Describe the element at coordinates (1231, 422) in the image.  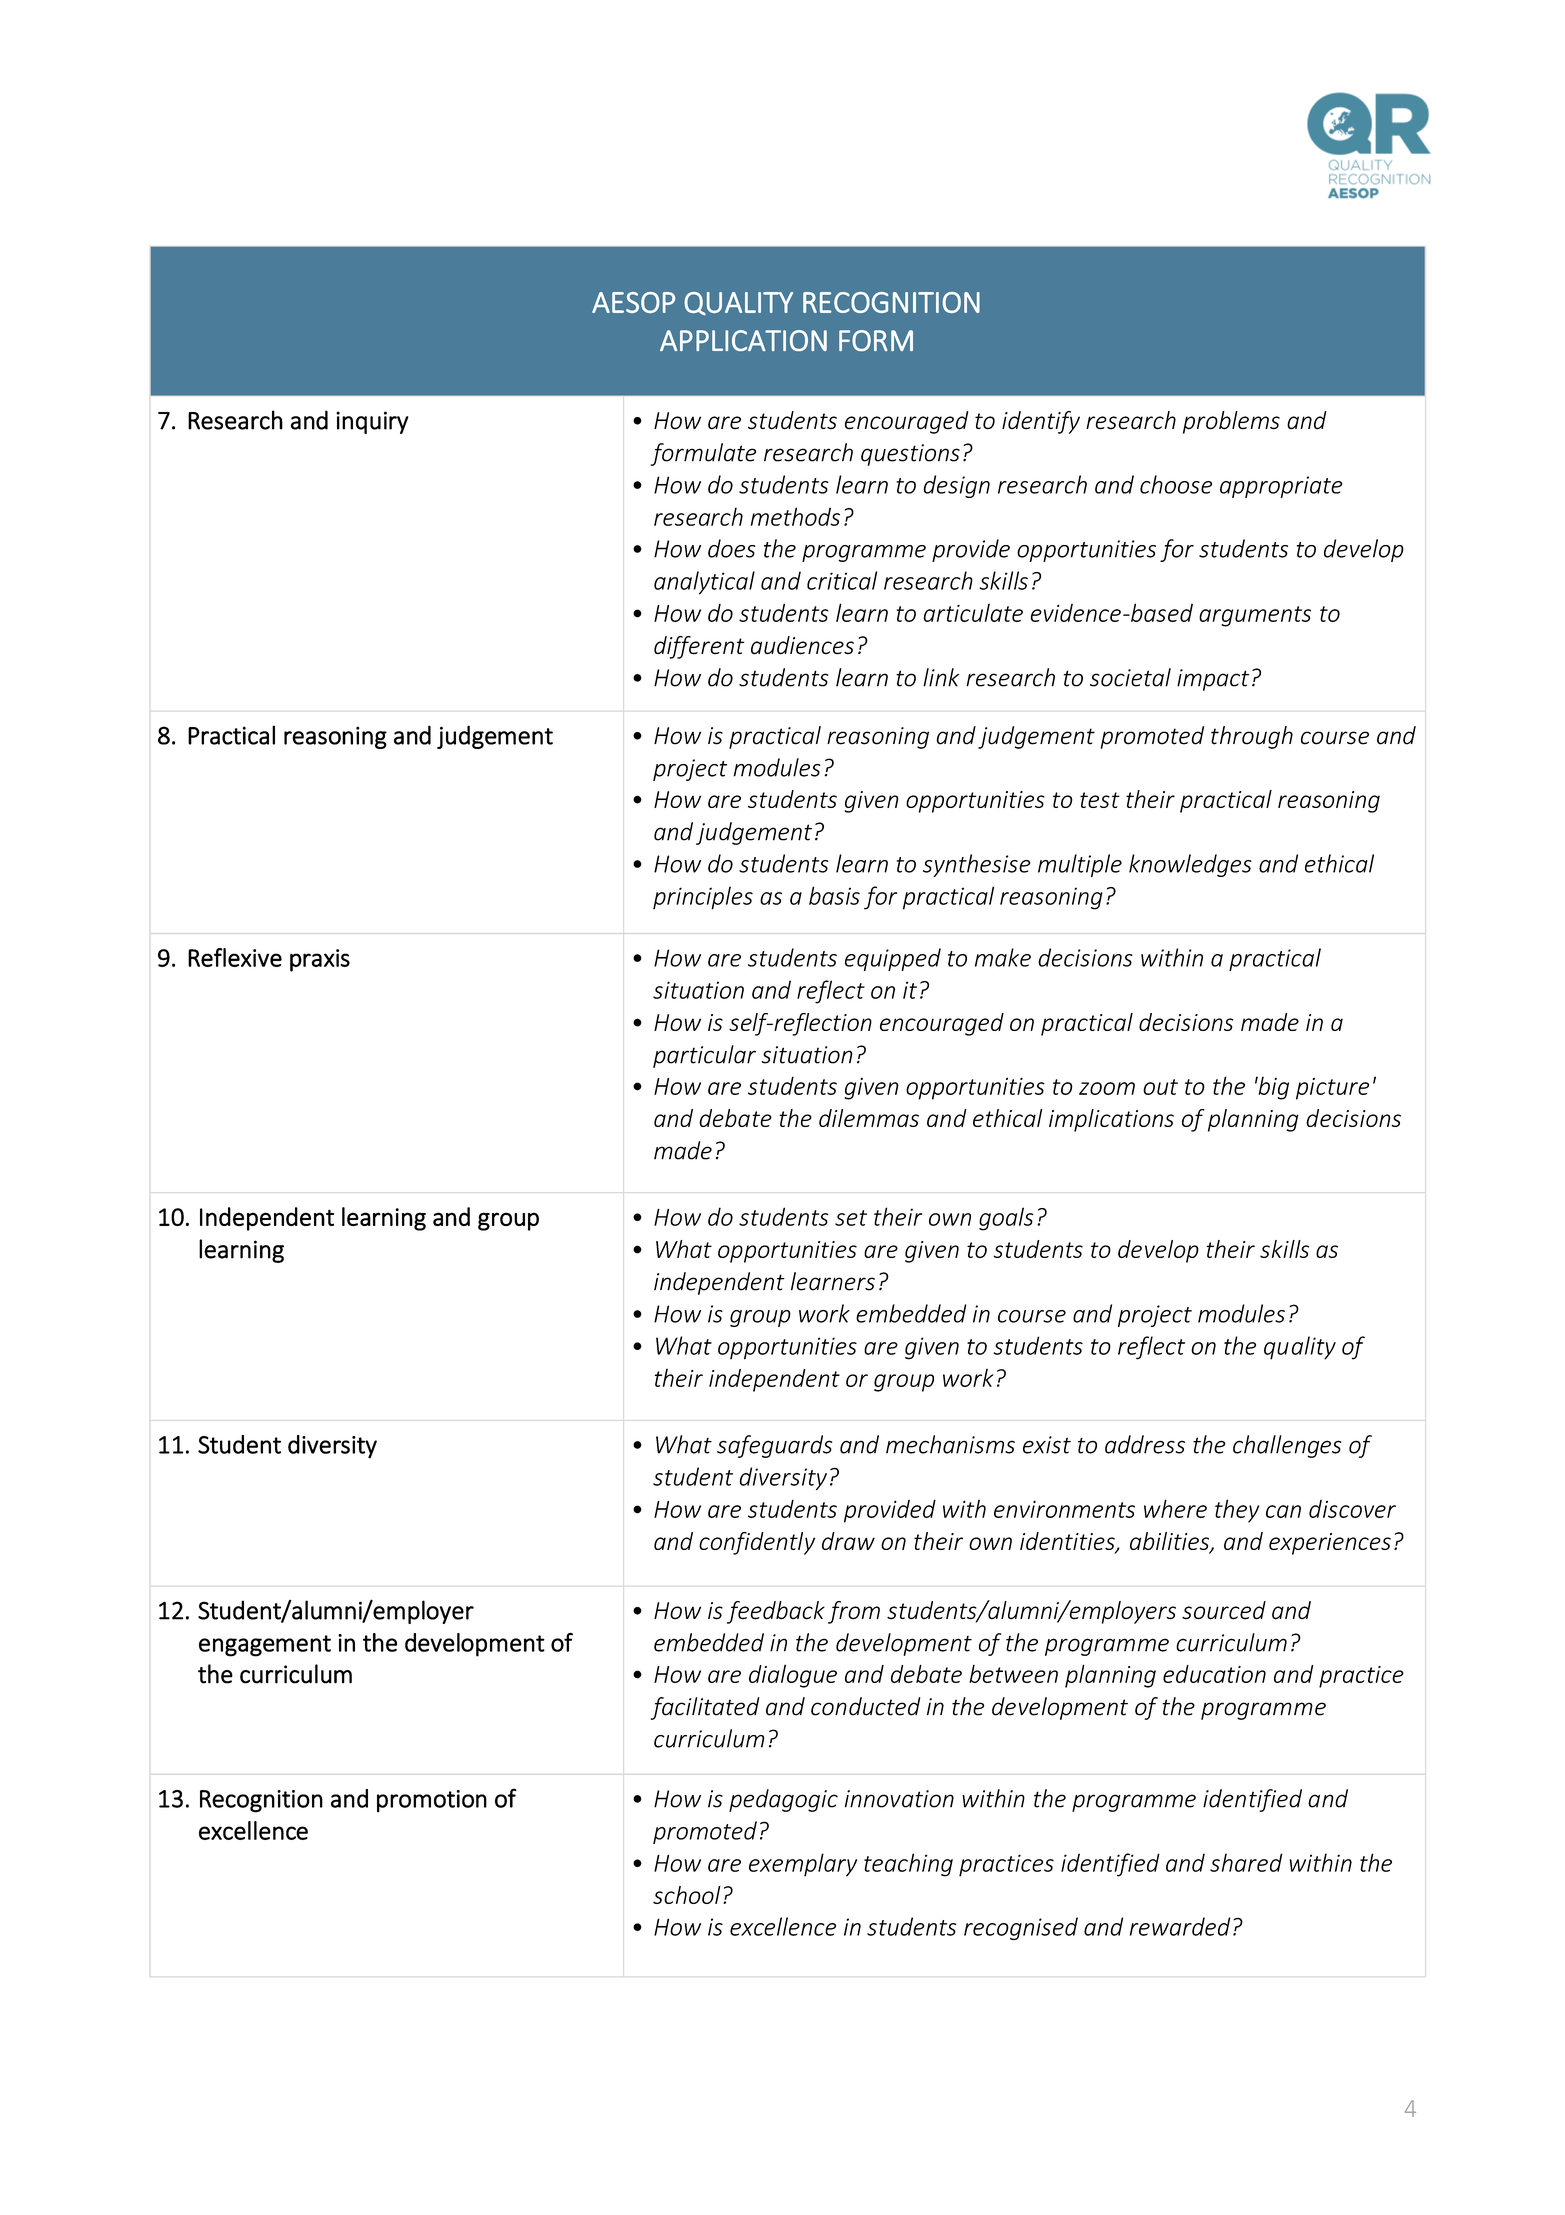
I see `problems` at that location.
